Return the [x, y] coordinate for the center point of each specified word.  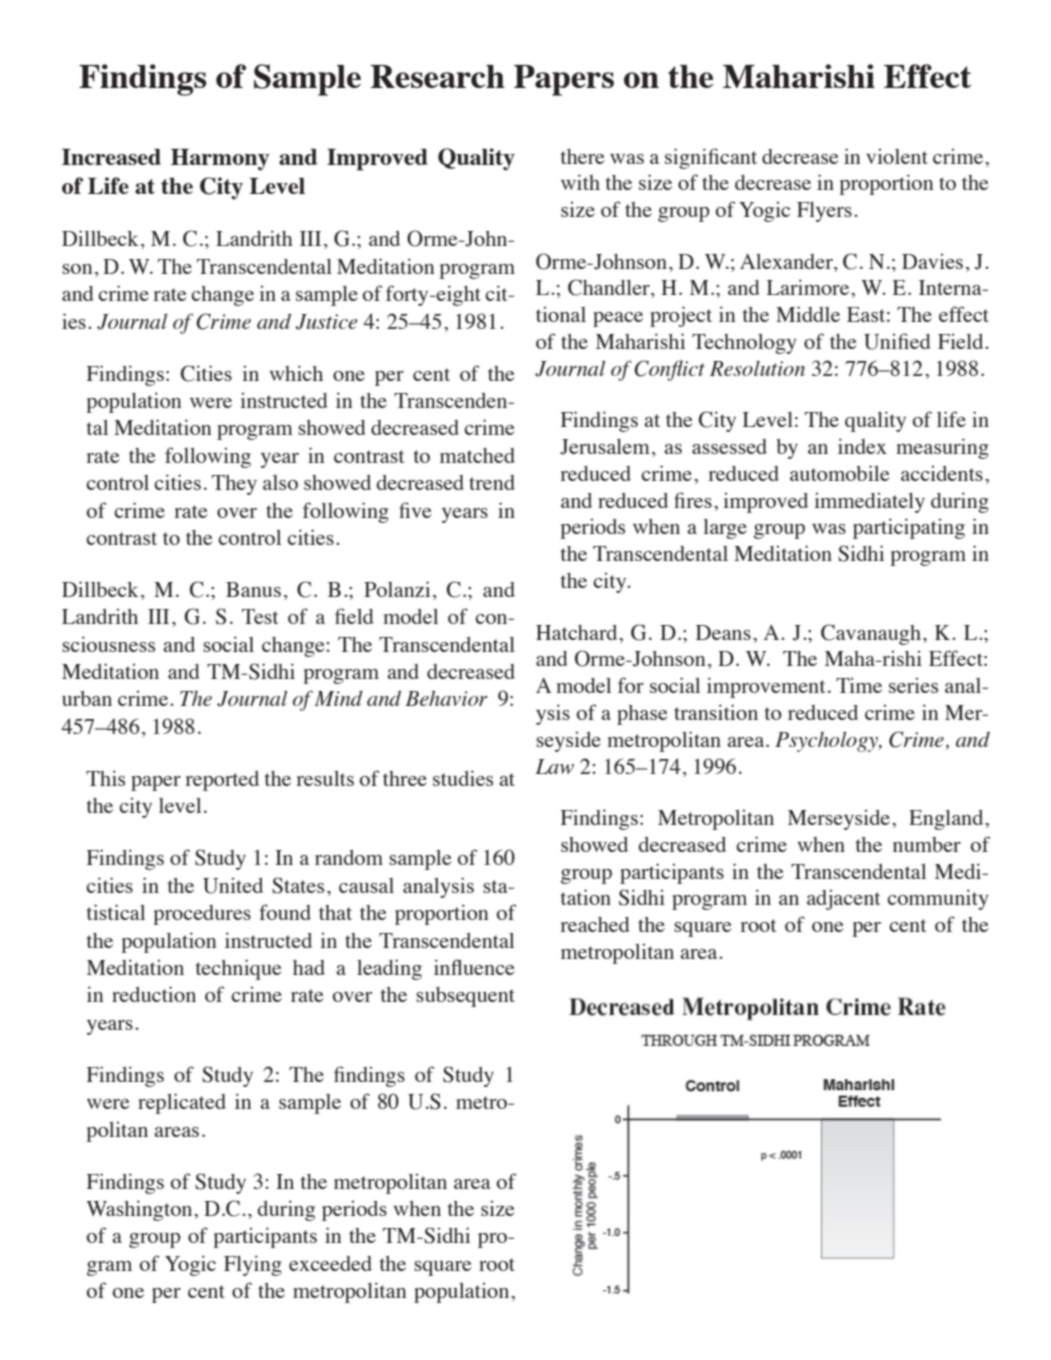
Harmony [220, 160]
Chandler [610, 288]
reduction [154, 994]
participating [909, 528]
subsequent [465, 997]
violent [897, 156]
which [296, 373]
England [947, 820]
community [938, 899]
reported [222, 781]
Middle [808, 314]
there [583, 156]
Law [554, 766]
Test [260, 616]
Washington [140, 1210]
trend [492, 482]
